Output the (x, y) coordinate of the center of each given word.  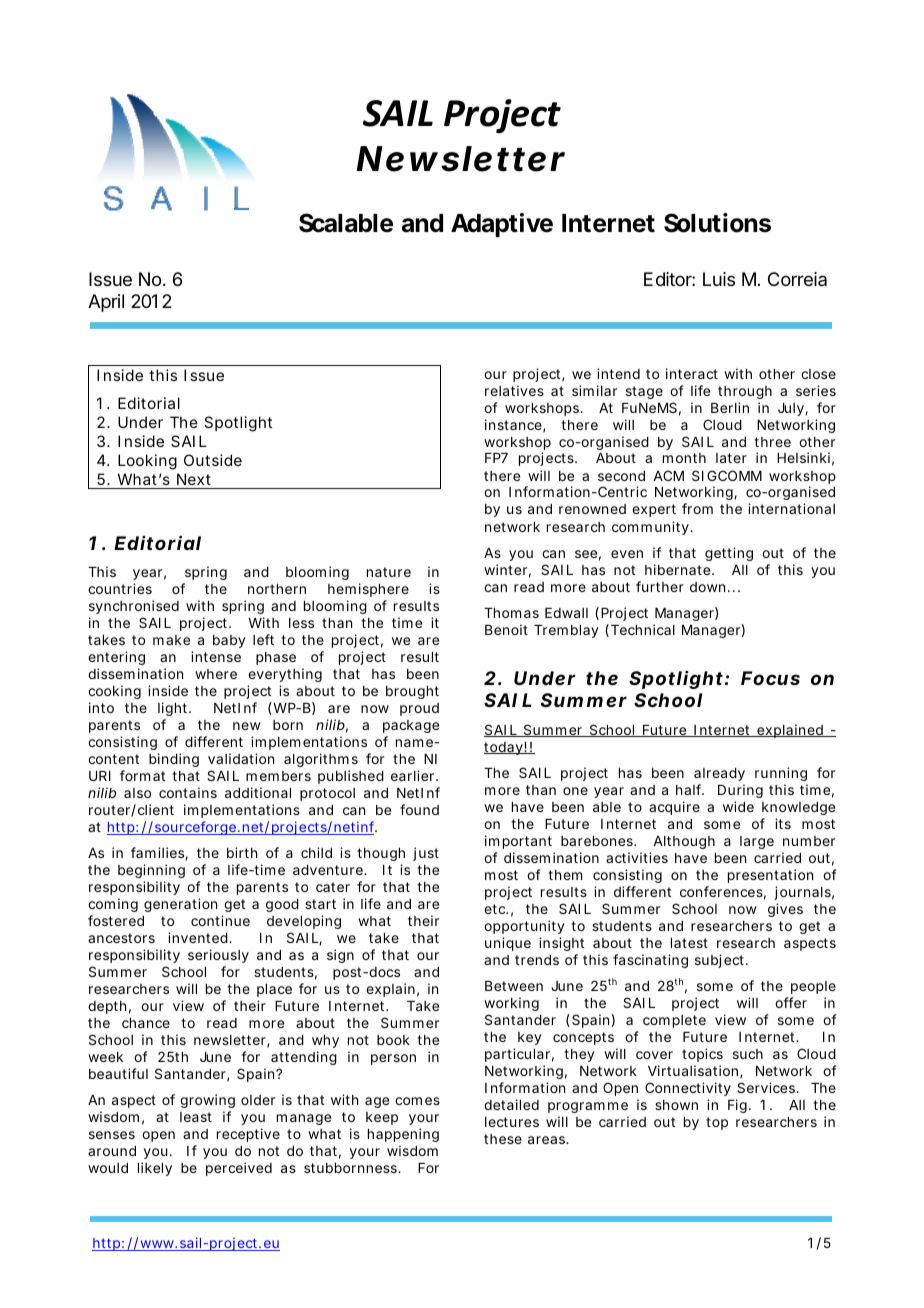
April (106, 303)
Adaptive (502, 225)
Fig (739, 1106)
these (503, 1139)
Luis (719, 279)
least (196, 1117)
